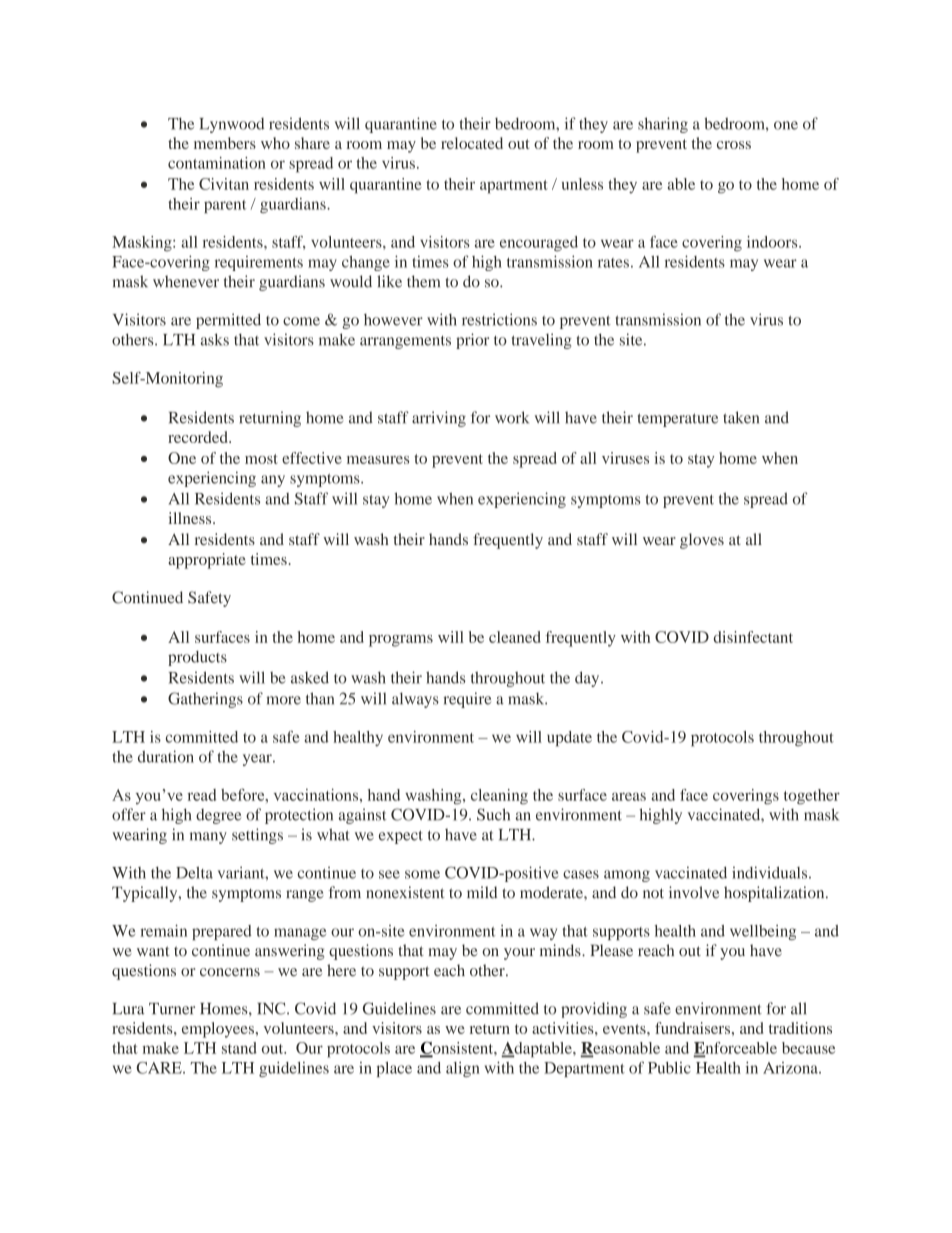  What do you see at coordinates (218, 1030) in the image?
I see `employees` at bounding box center [218, 1030].
